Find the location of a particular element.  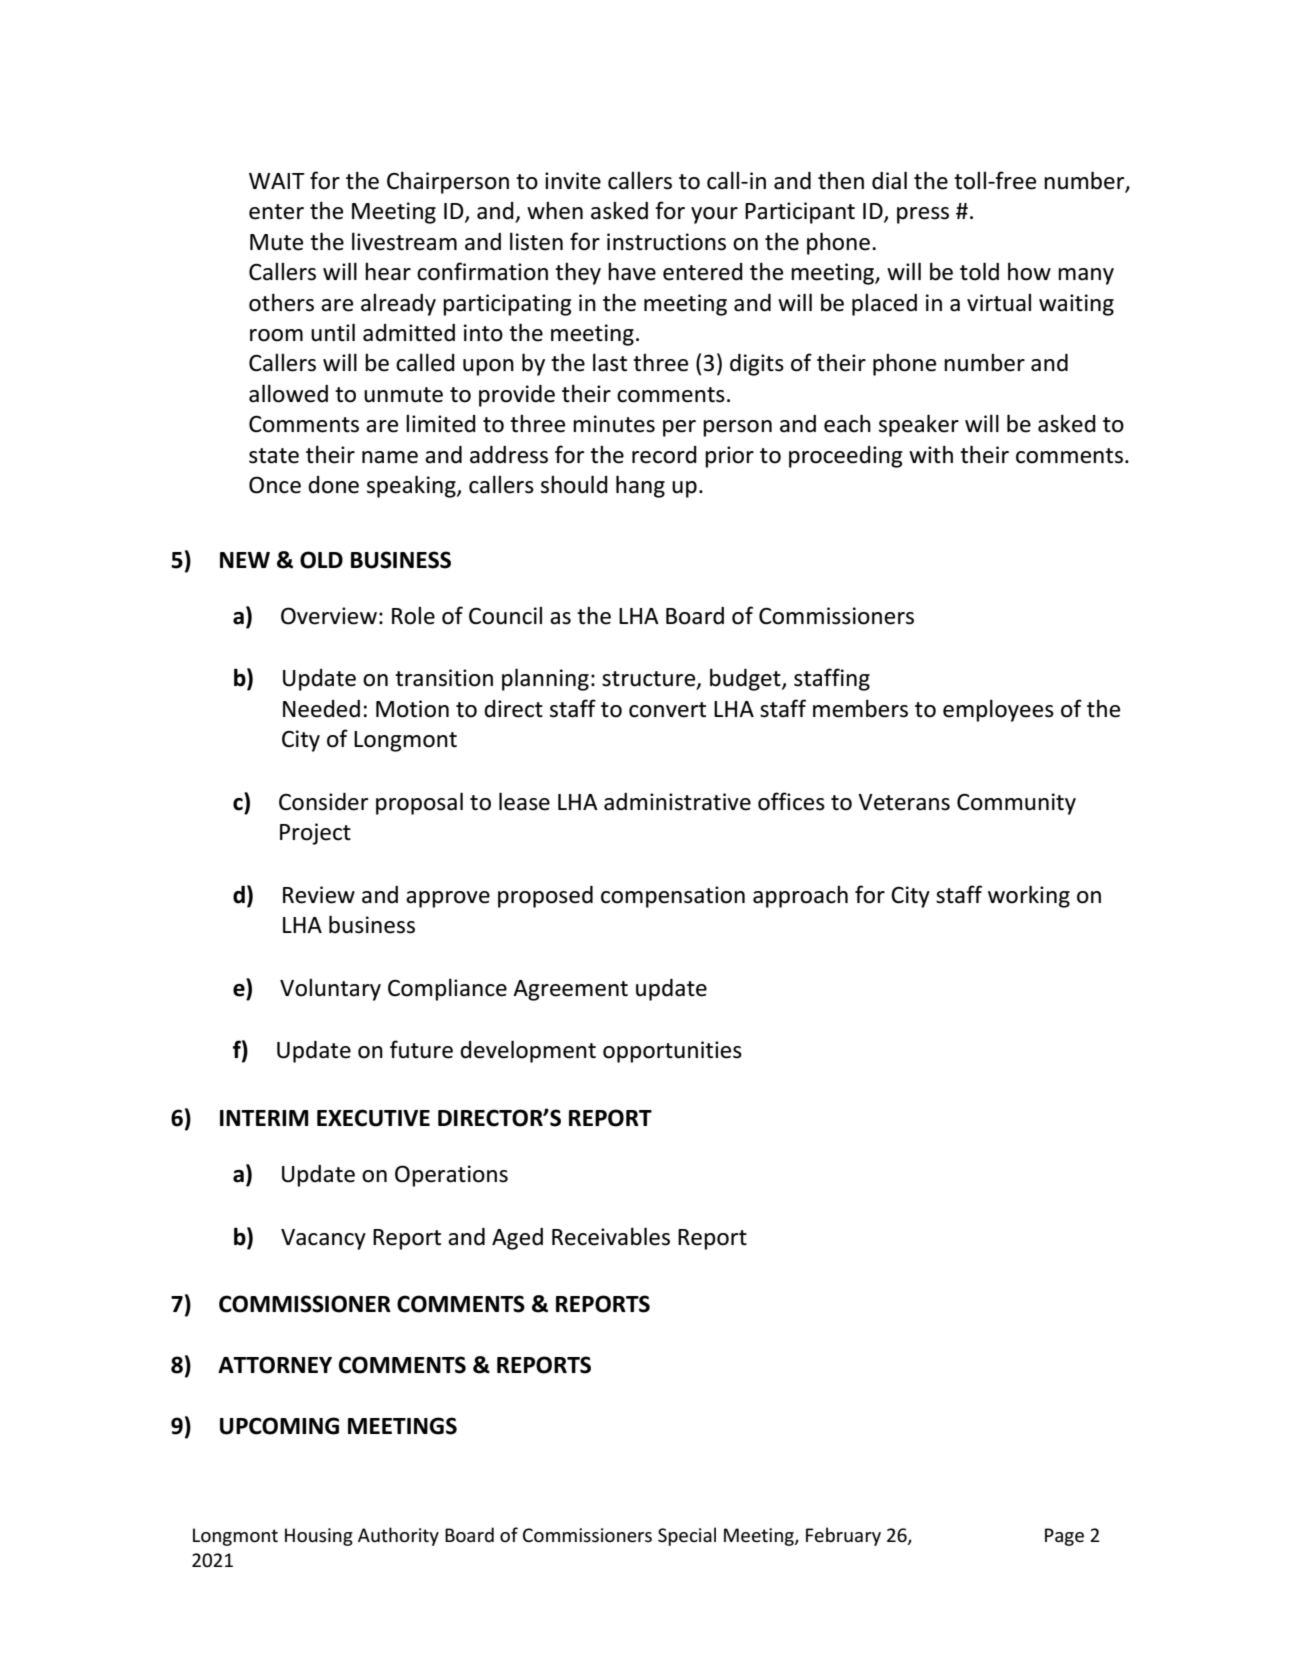

opportunities is located at coordinates (672, 1052).
